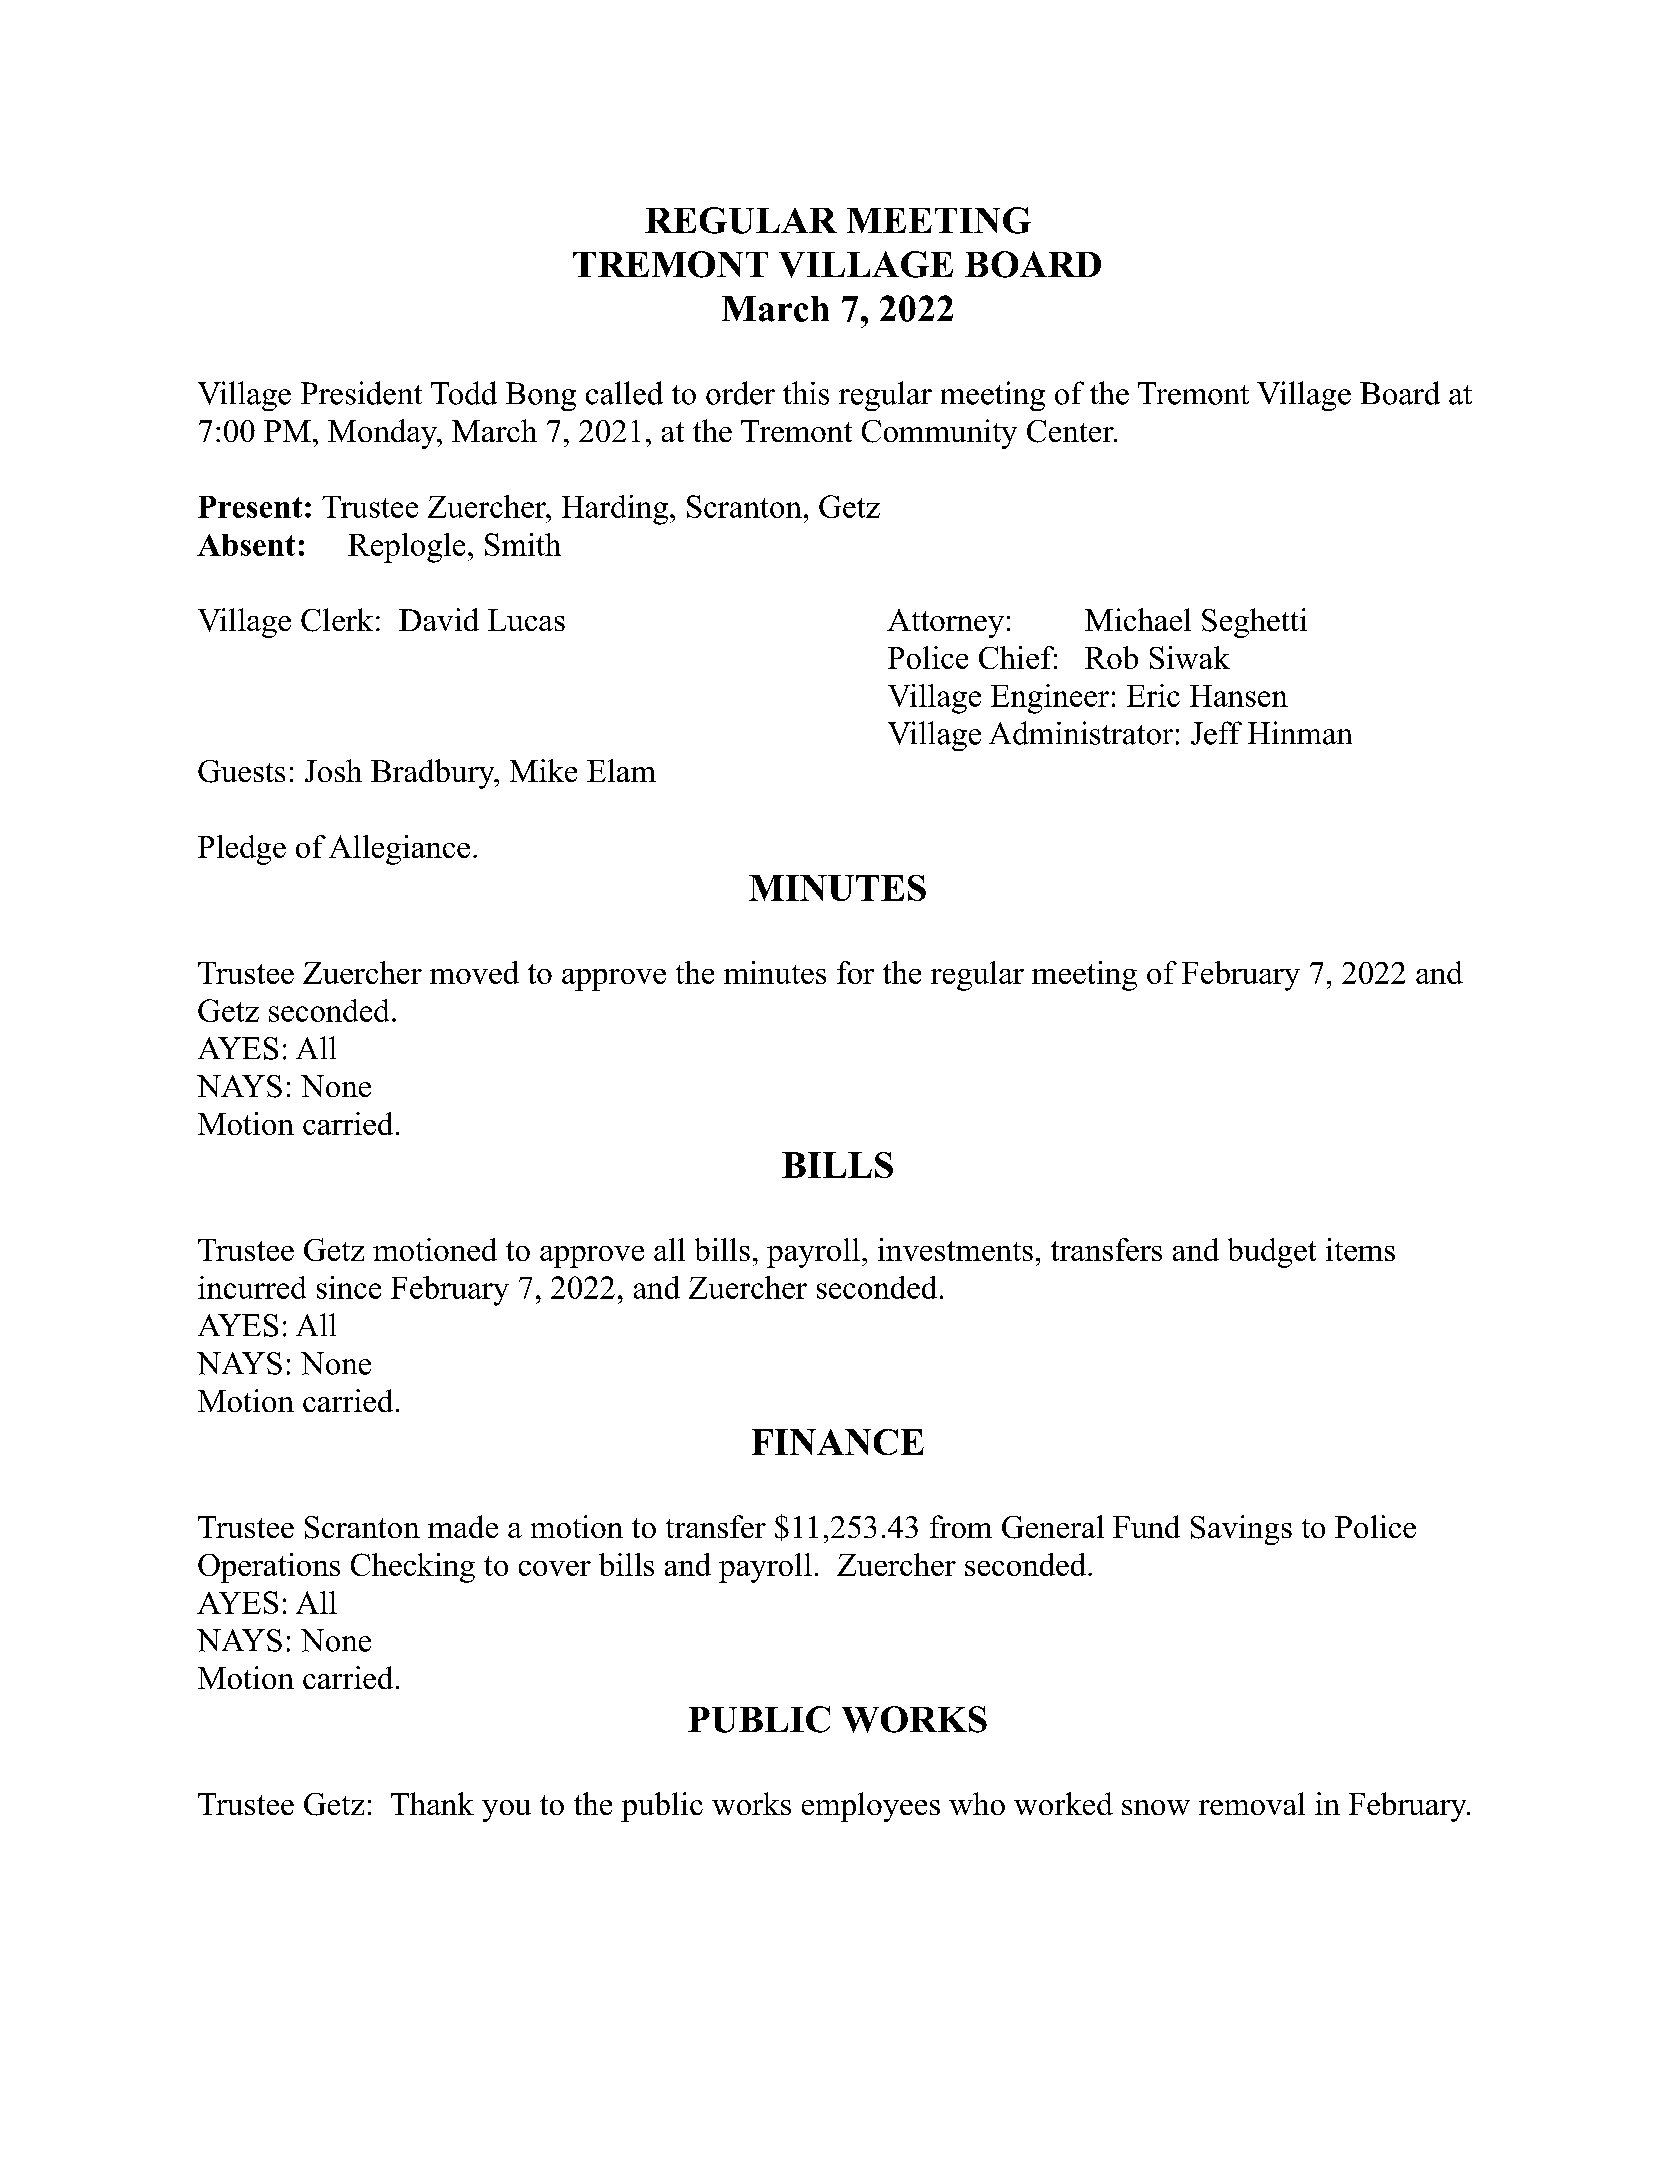 The image size is (1676, 2169). I want to click on made, so click(463, 1526).
